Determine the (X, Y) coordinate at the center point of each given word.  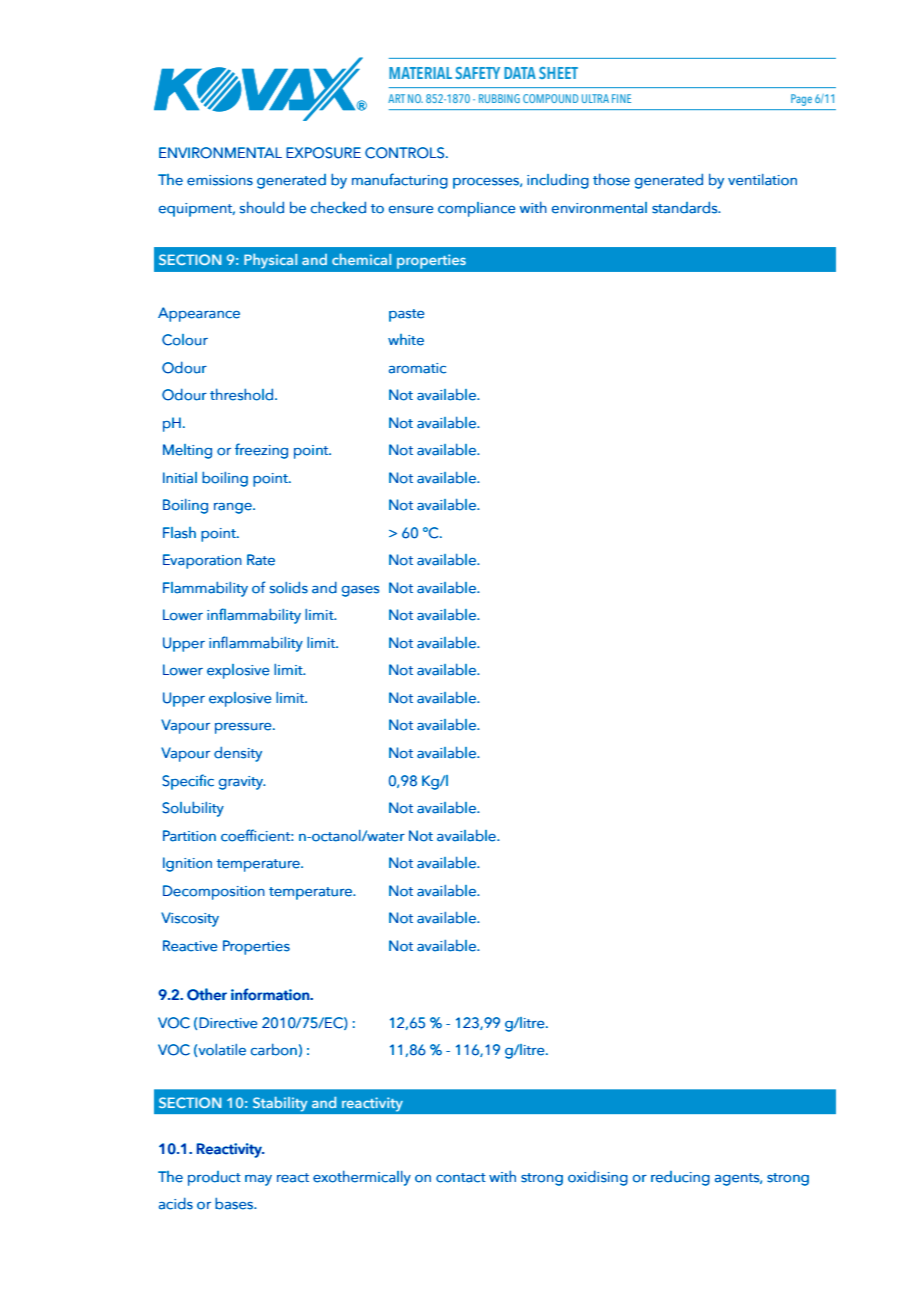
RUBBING (499, 98)
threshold (243, 394)
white (406, 340)
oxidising (598, 1178)
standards (686, 207)
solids (289, 587)
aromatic (417, 368)
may (258, 1180)
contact (461, 1178)
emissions (220, 180)
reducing (680, 1178)
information (271, 994)
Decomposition (214, 892)
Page (801, 100)
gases (360, 591)
